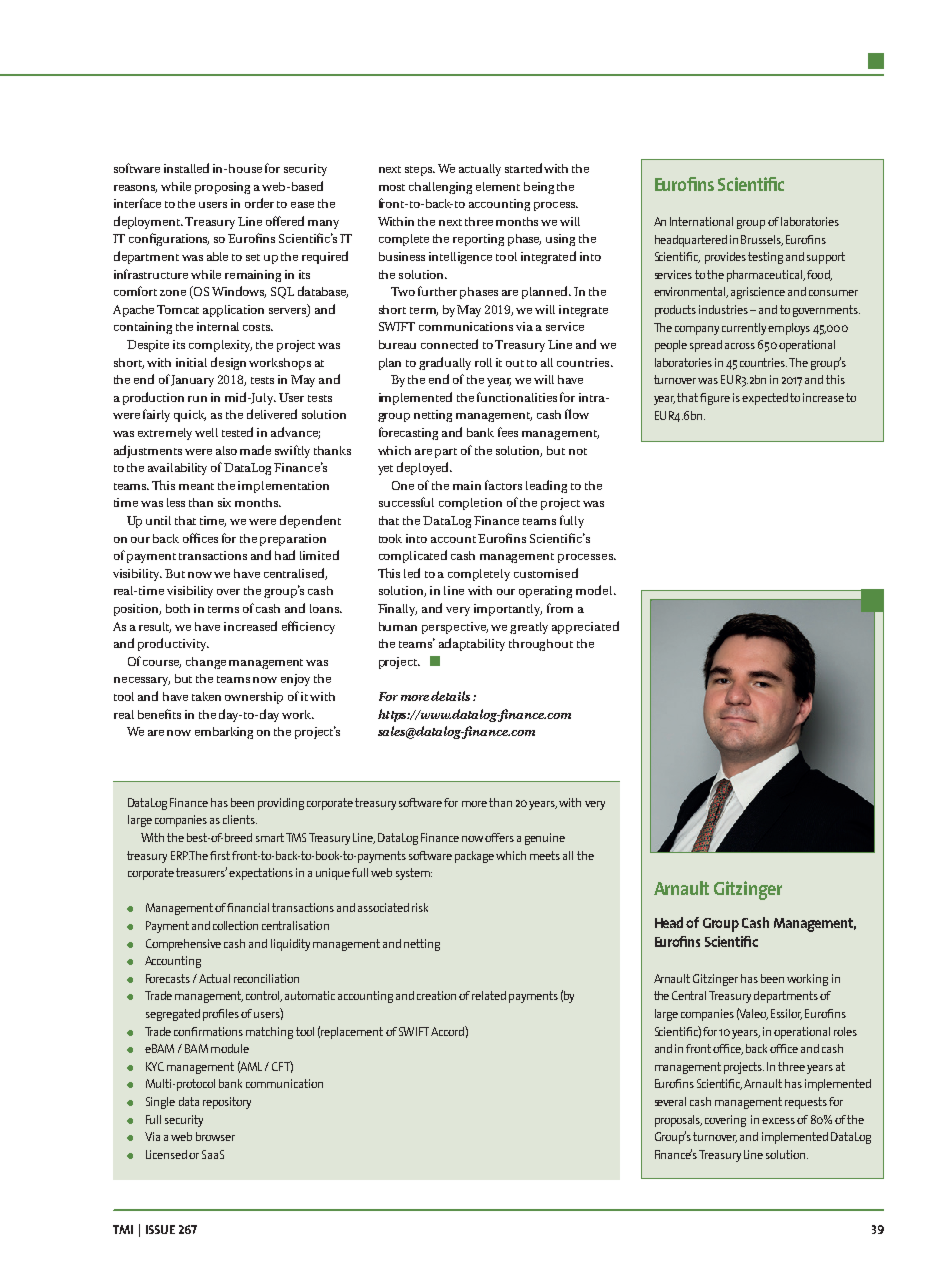  What do you see at coordinates (450, 696) in the screenshot?
I see `details` at bounding box center [450, 696].
